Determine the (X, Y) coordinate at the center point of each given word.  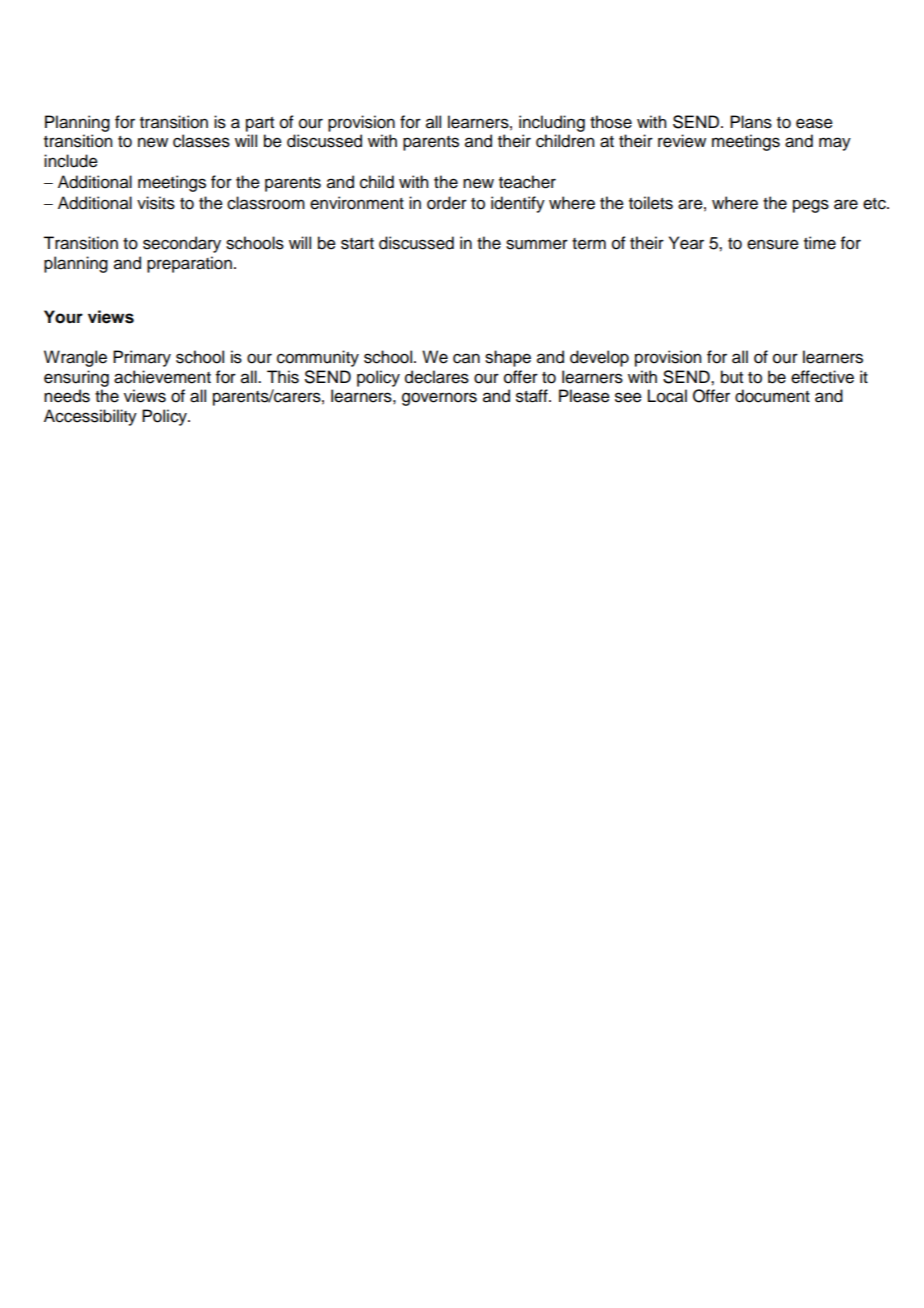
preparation (189, 264)
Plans (751, 122)
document (772, 396)
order (447, 203)
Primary (142, 358)
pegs (811, 206)
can (466, 358)
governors (439, 399)
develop (599, 358)
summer (537, 244)
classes (201, 141)
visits (156, 203)
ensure (773, 244)
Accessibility (90, 417)
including (552, 123)
